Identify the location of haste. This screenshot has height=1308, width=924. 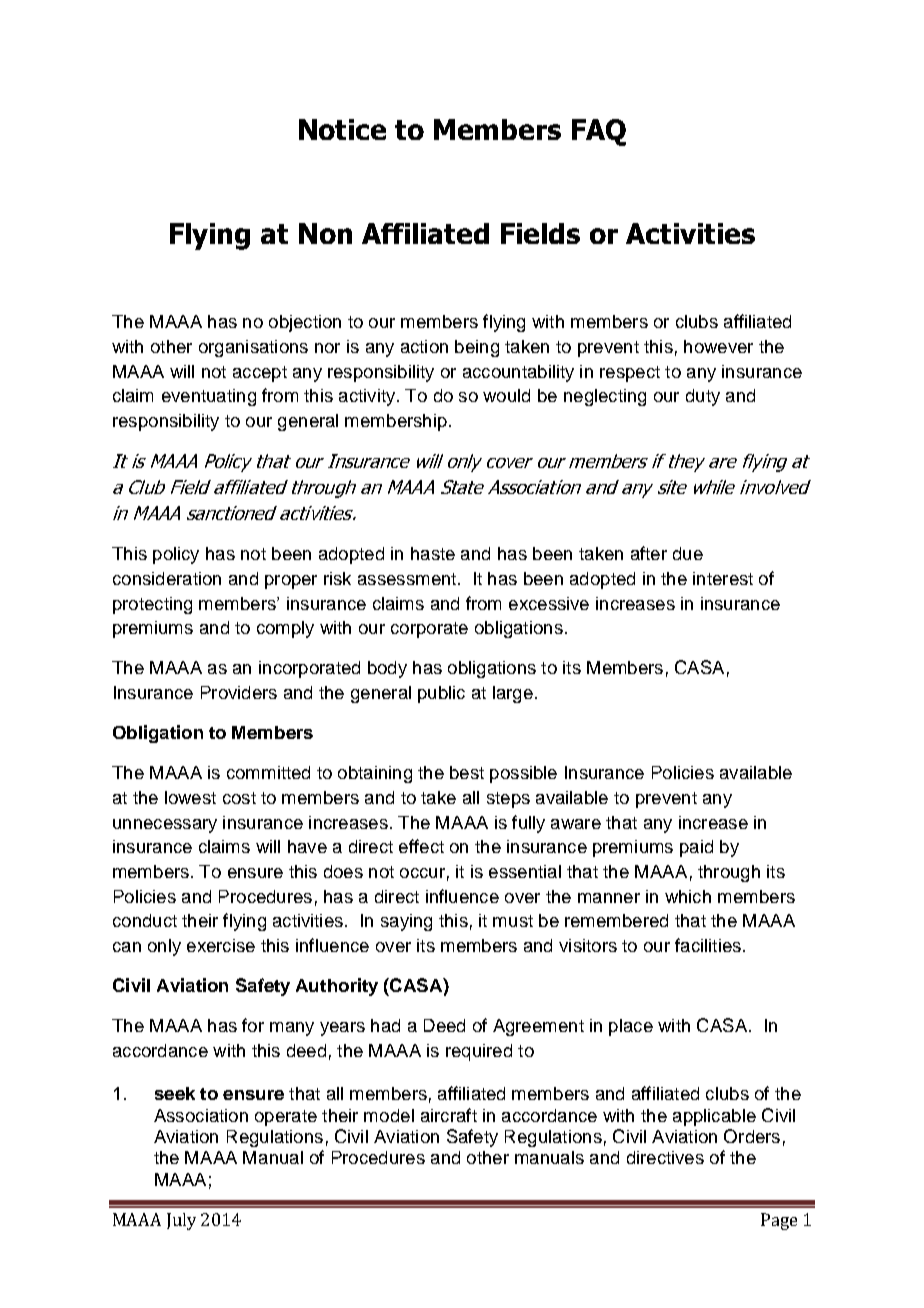
(433, 553).
